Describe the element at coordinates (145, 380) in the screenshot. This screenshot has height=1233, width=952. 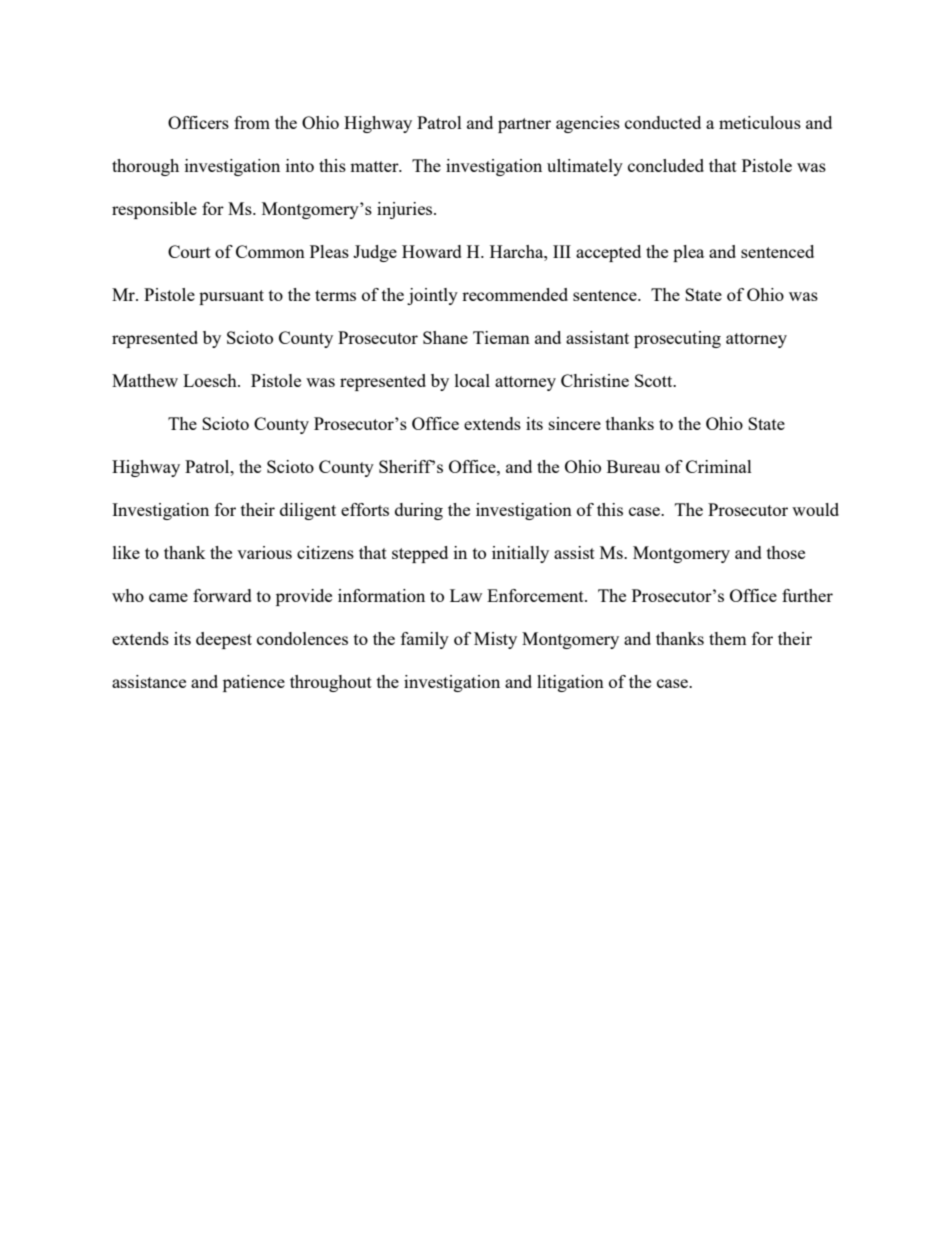
I see `Matthew` at that location.
